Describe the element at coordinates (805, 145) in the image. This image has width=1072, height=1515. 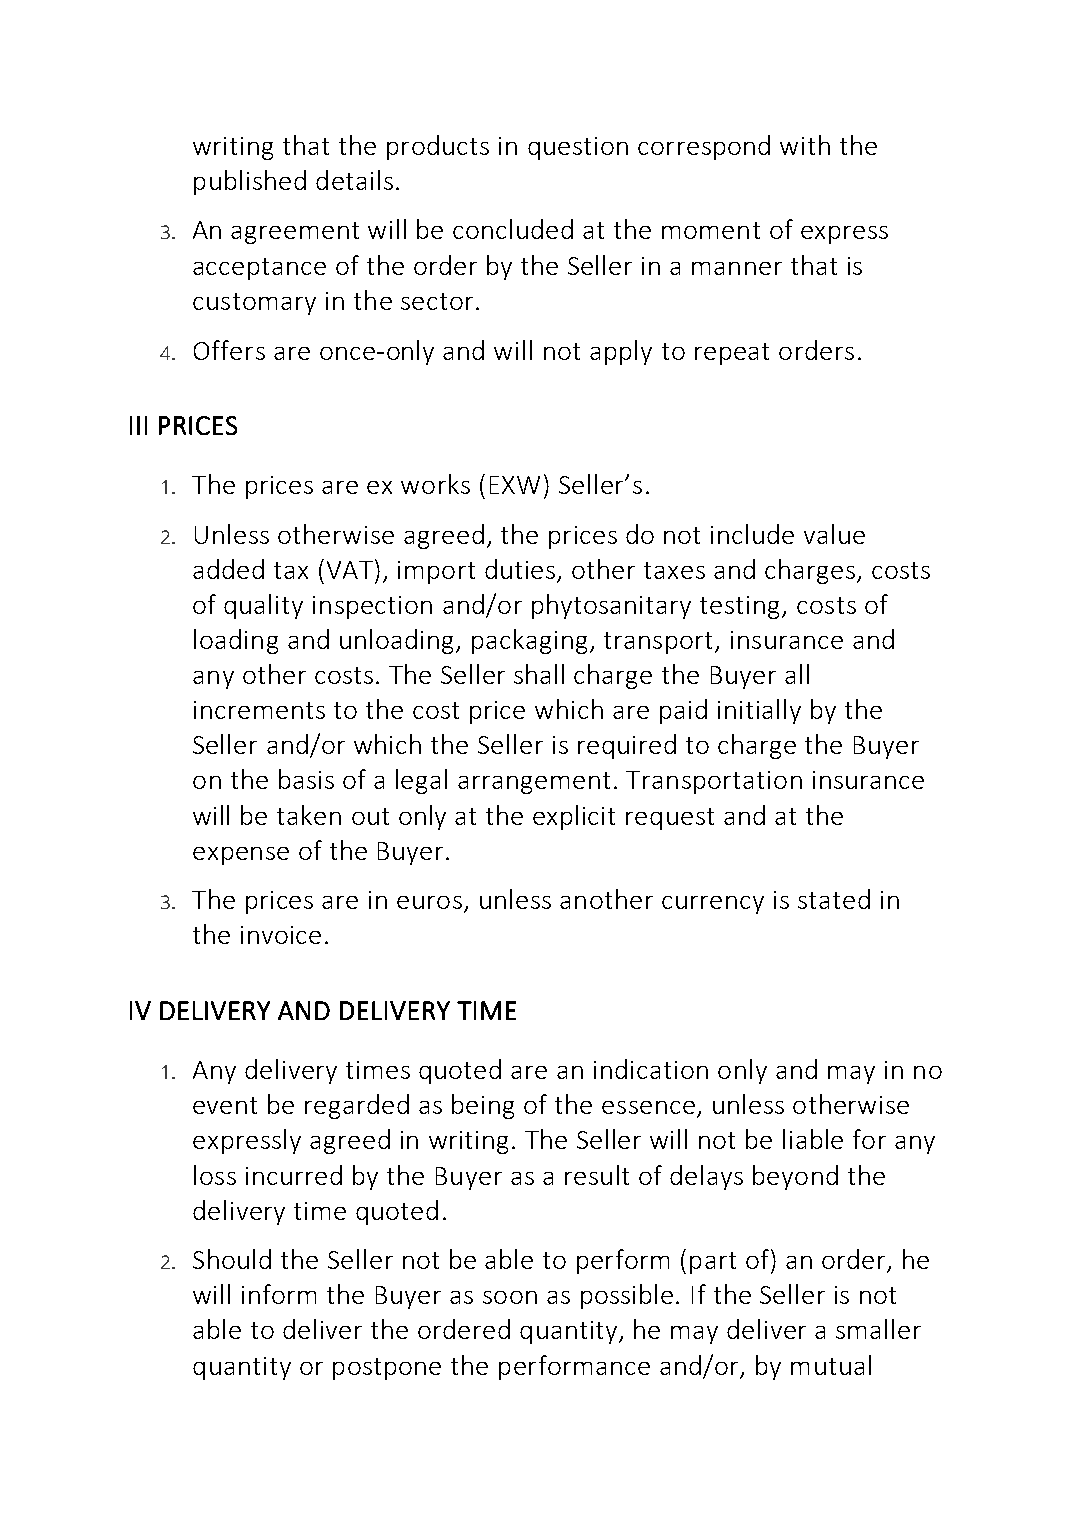
I see `with` at that location.
